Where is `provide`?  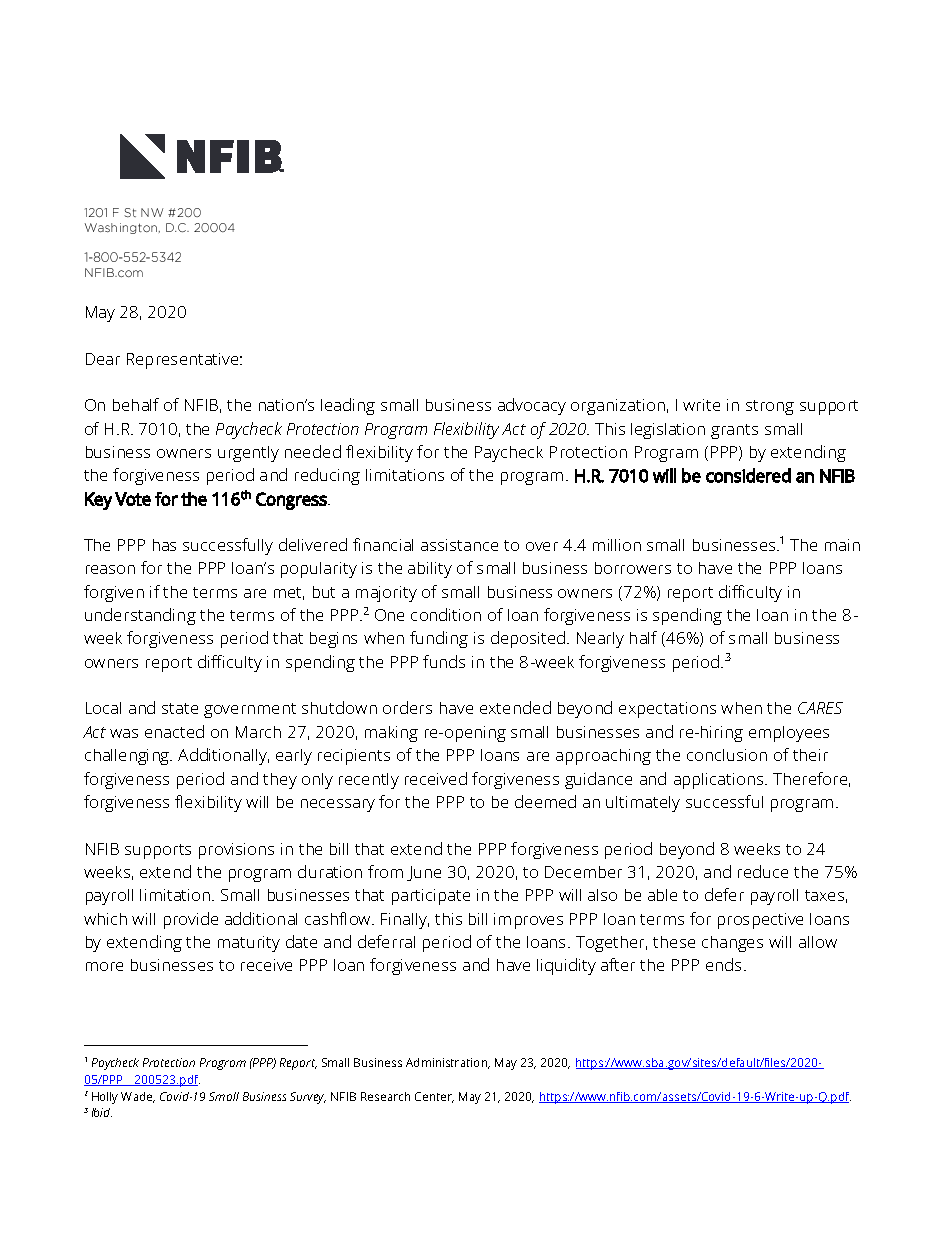 provide is located at coordinates (191, 920).
